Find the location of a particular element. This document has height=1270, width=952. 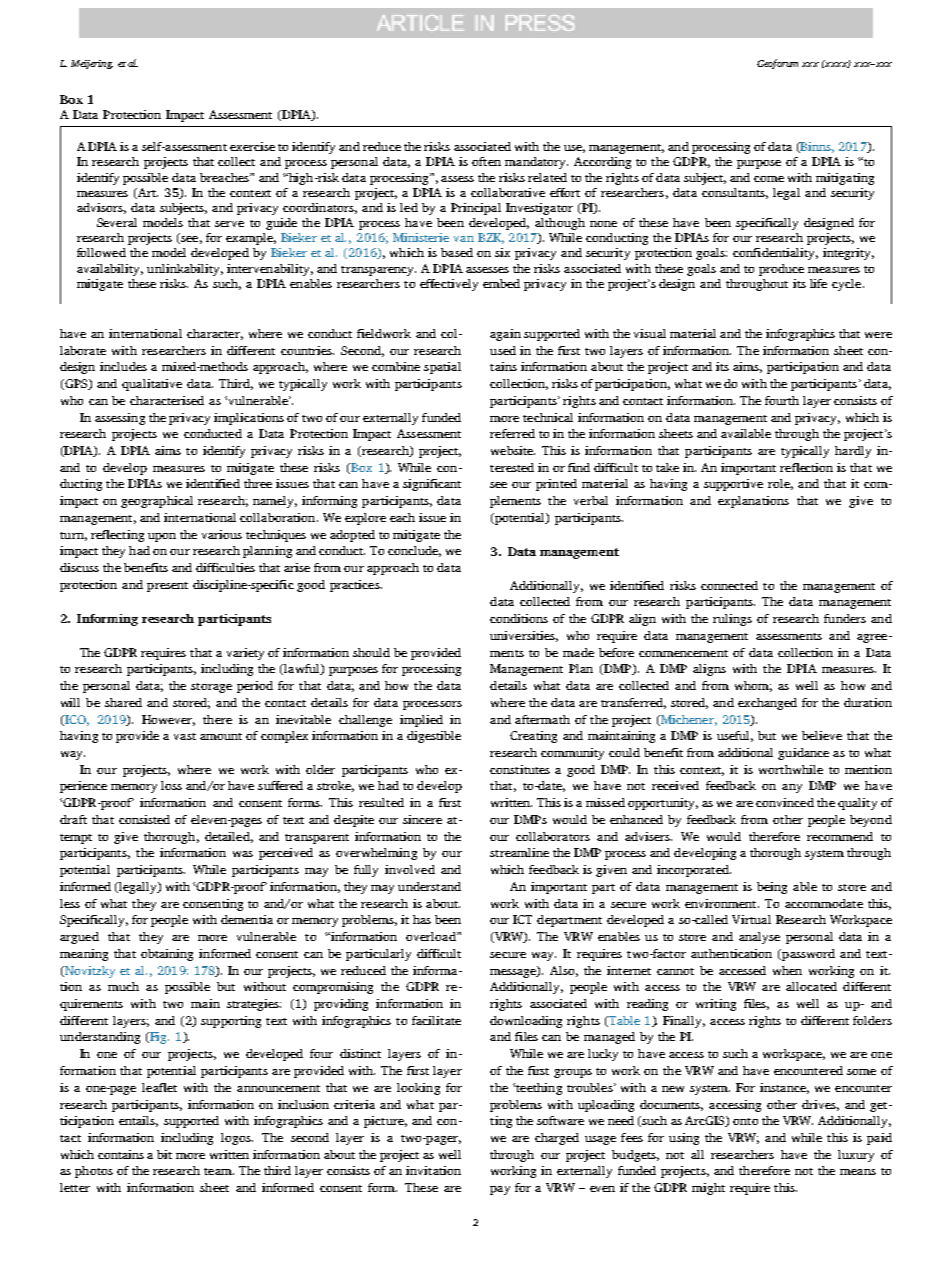

bit is located at coordinates (164, 1154).
